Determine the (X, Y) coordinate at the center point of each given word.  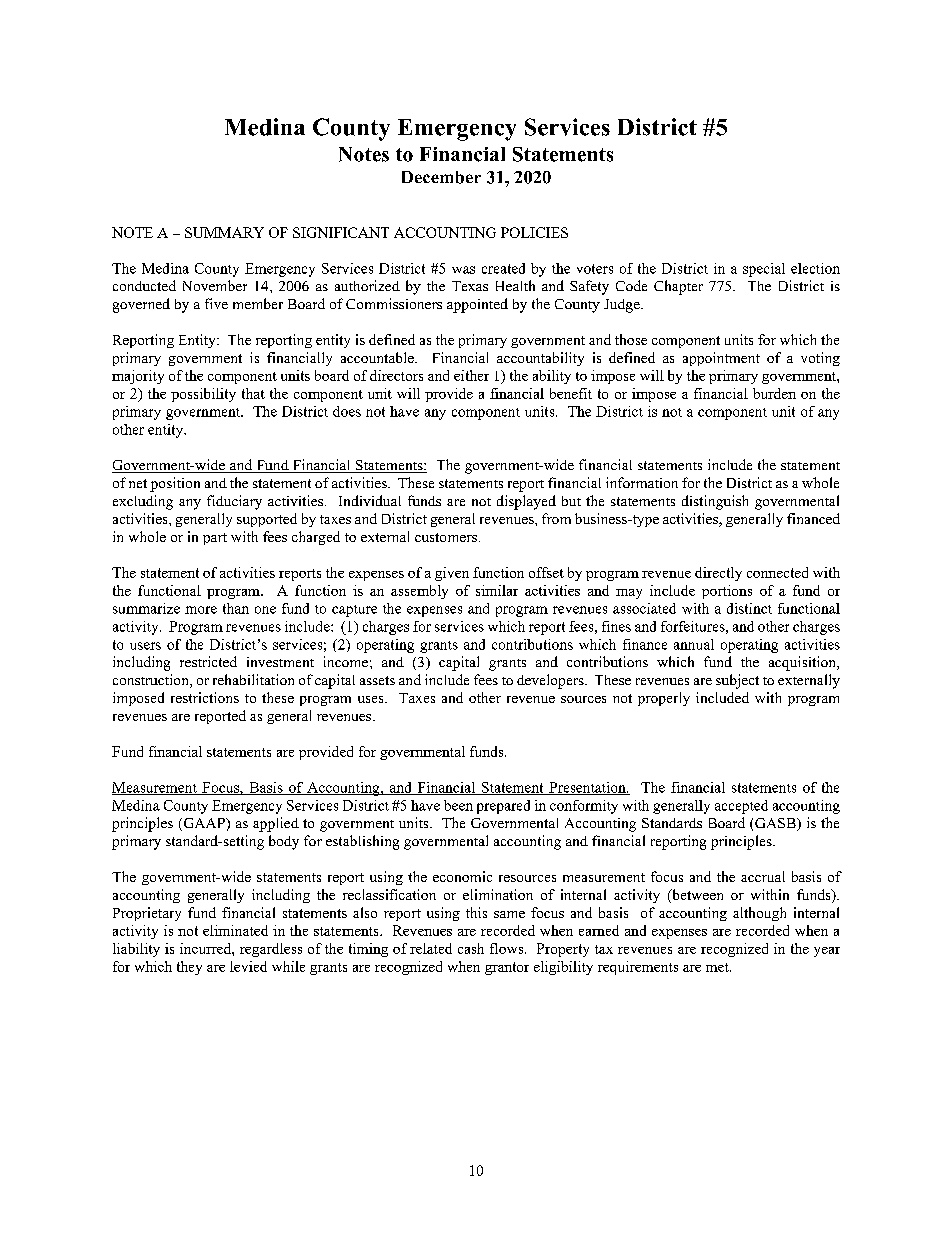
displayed (526, 502)
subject (737, 681)
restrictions (205, 697)
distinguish (715, 502)
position (175, 484)
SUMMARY (224, 232)
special (764, 270)
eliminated (235, 930)
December (441, 177)
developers (551, 681)
